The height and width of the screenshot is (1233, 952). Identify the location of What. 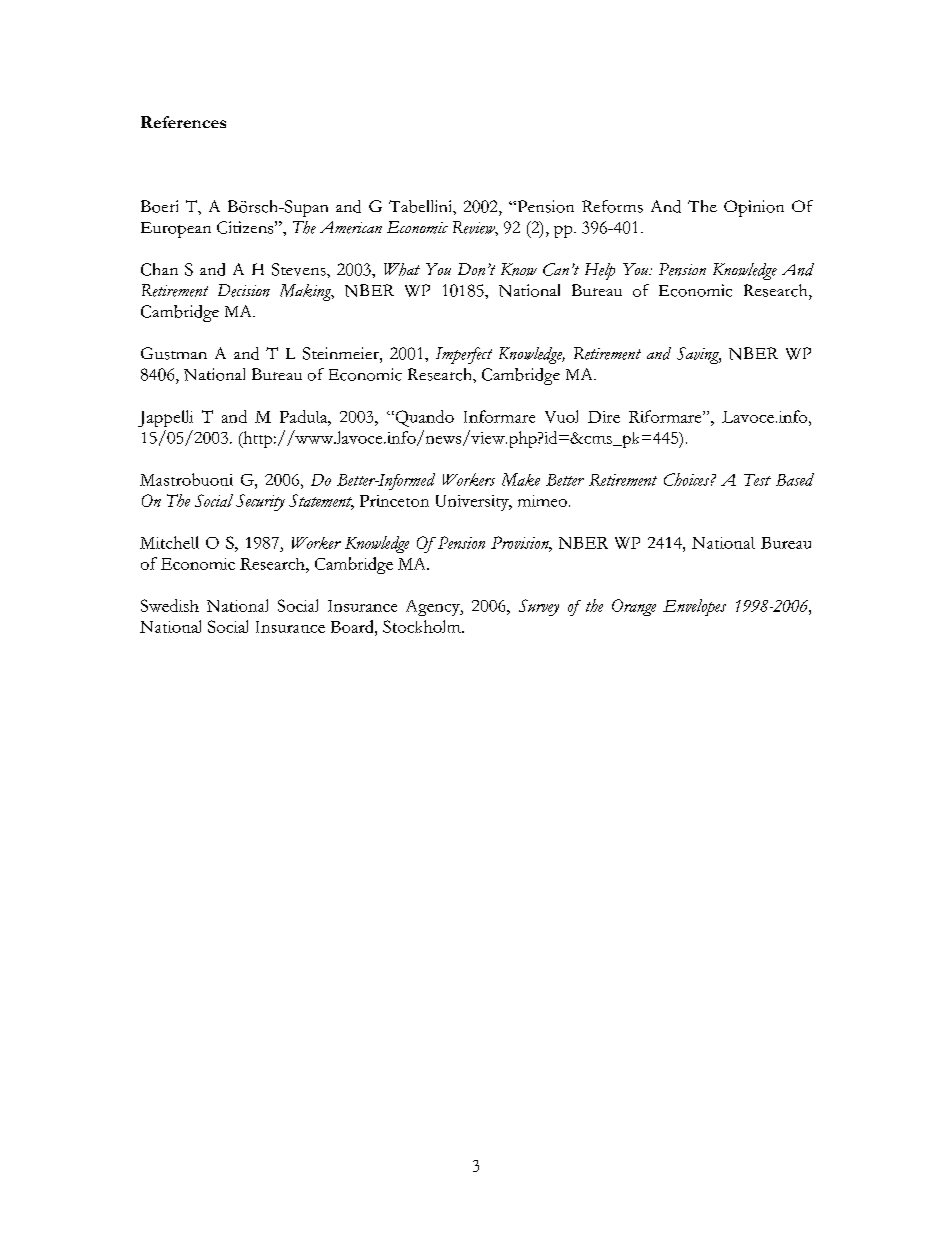
(402, 269).
